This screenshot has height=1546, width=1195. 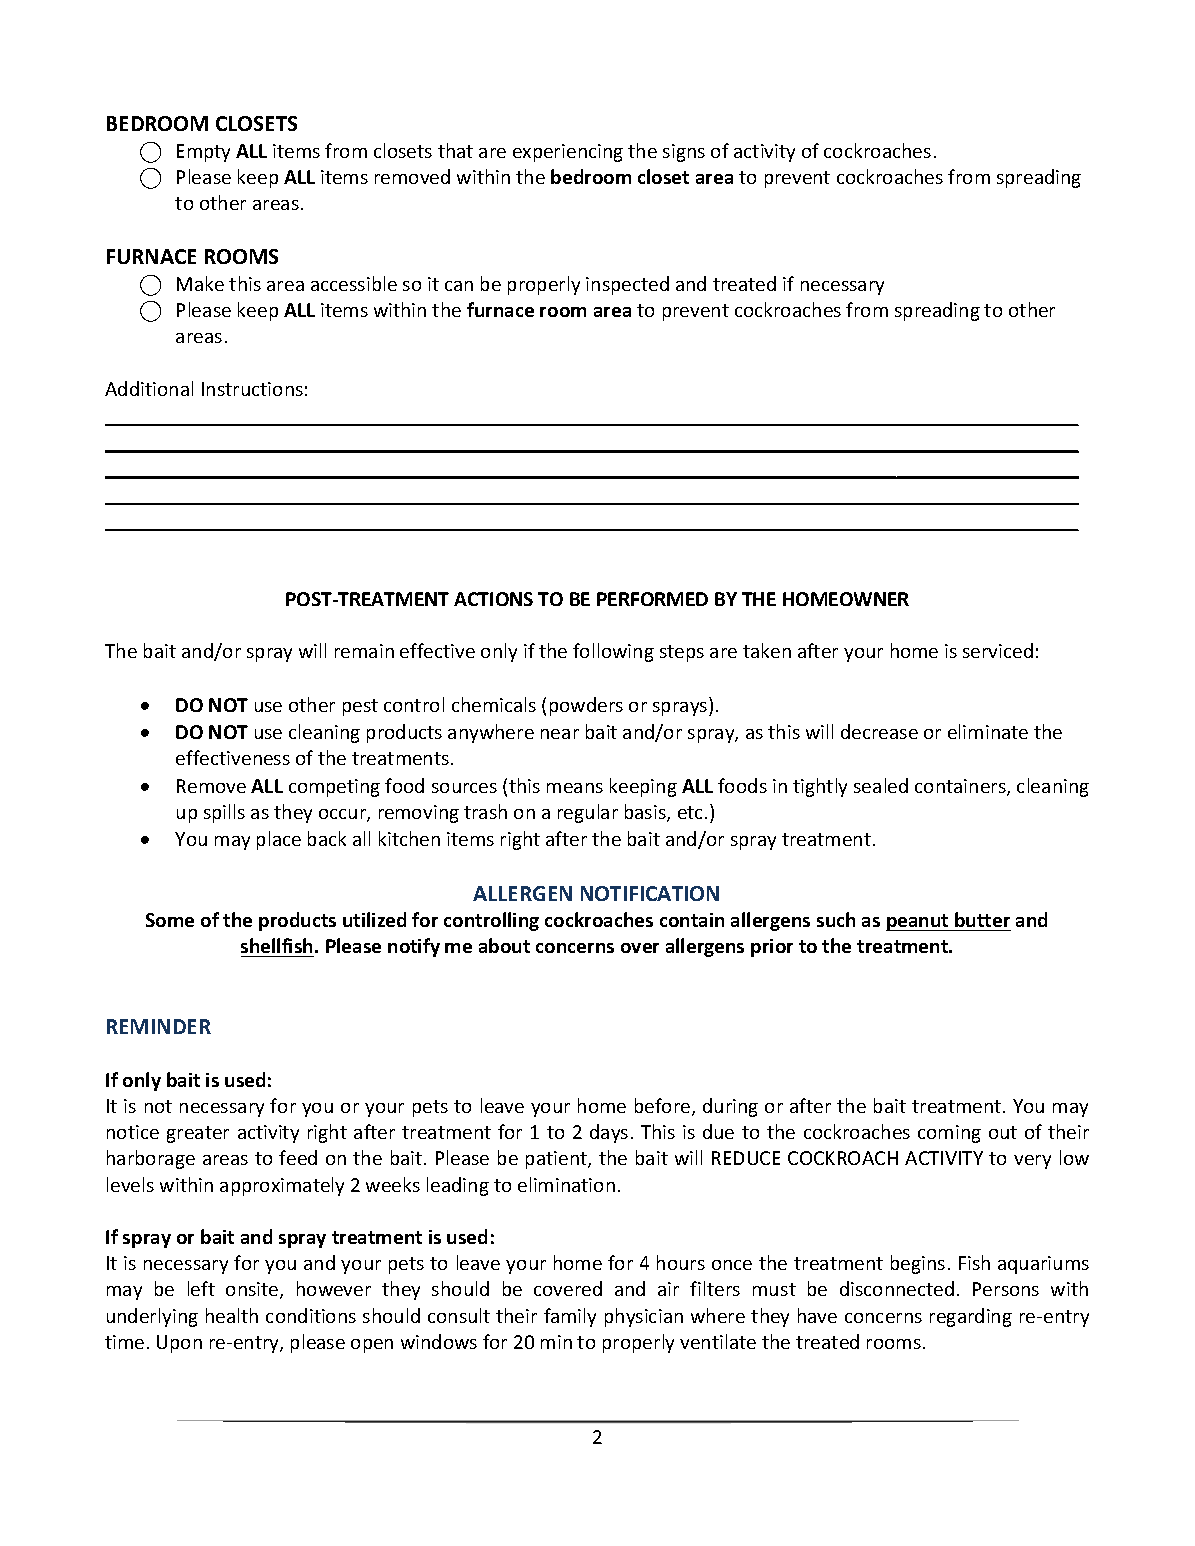 I want to click on decrease, so click(x=879, y=731).
